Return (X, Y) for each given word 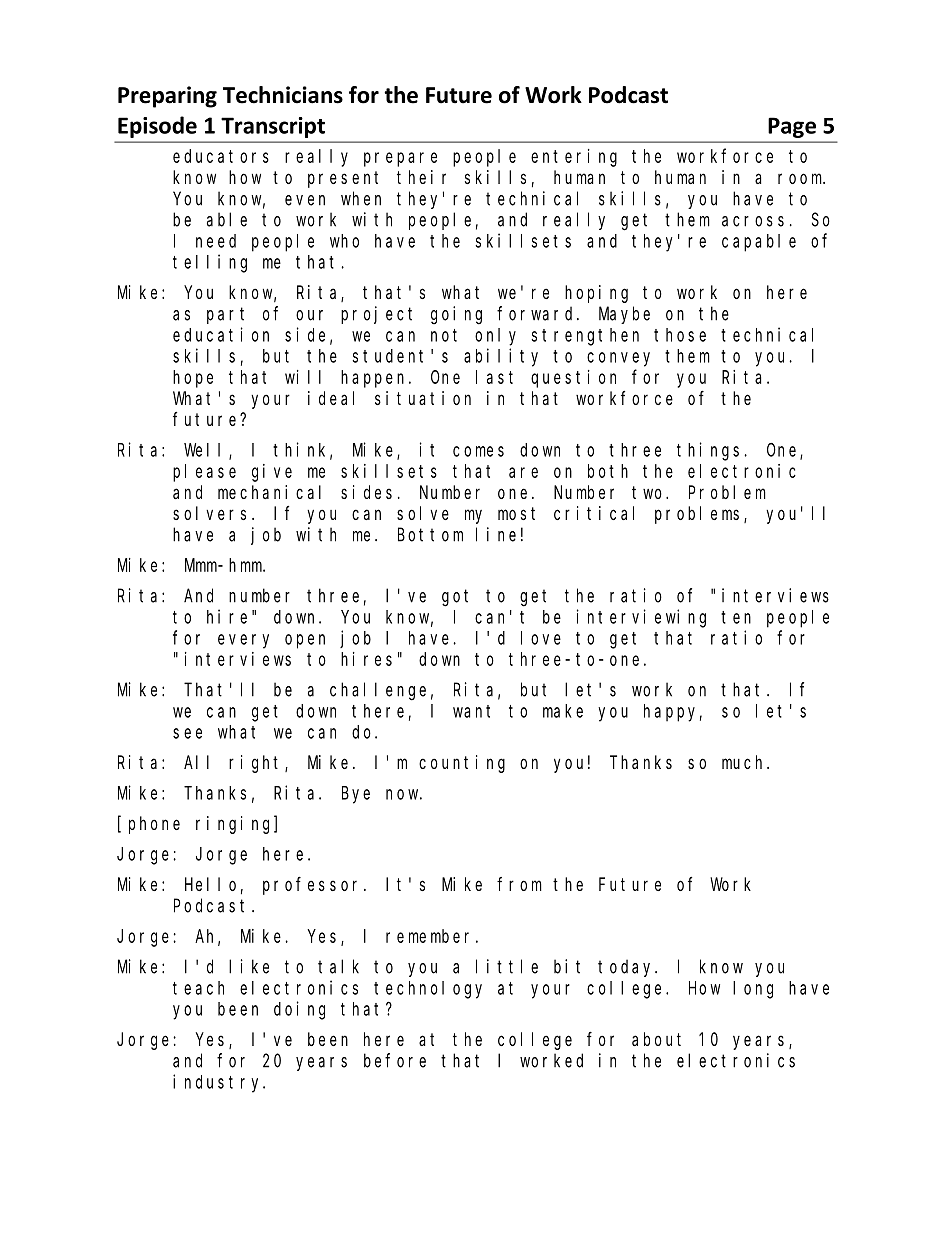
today (627, 968)
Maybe (624, 315)
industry (219, 1083)
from (519, 884)
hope (193, 379)
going (456, 315)
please (204, 473)
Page (792, 127)
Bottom (430, 535)
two (649, 492)
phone (154, 825)
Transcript (273, 127)
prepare (400, 159)
